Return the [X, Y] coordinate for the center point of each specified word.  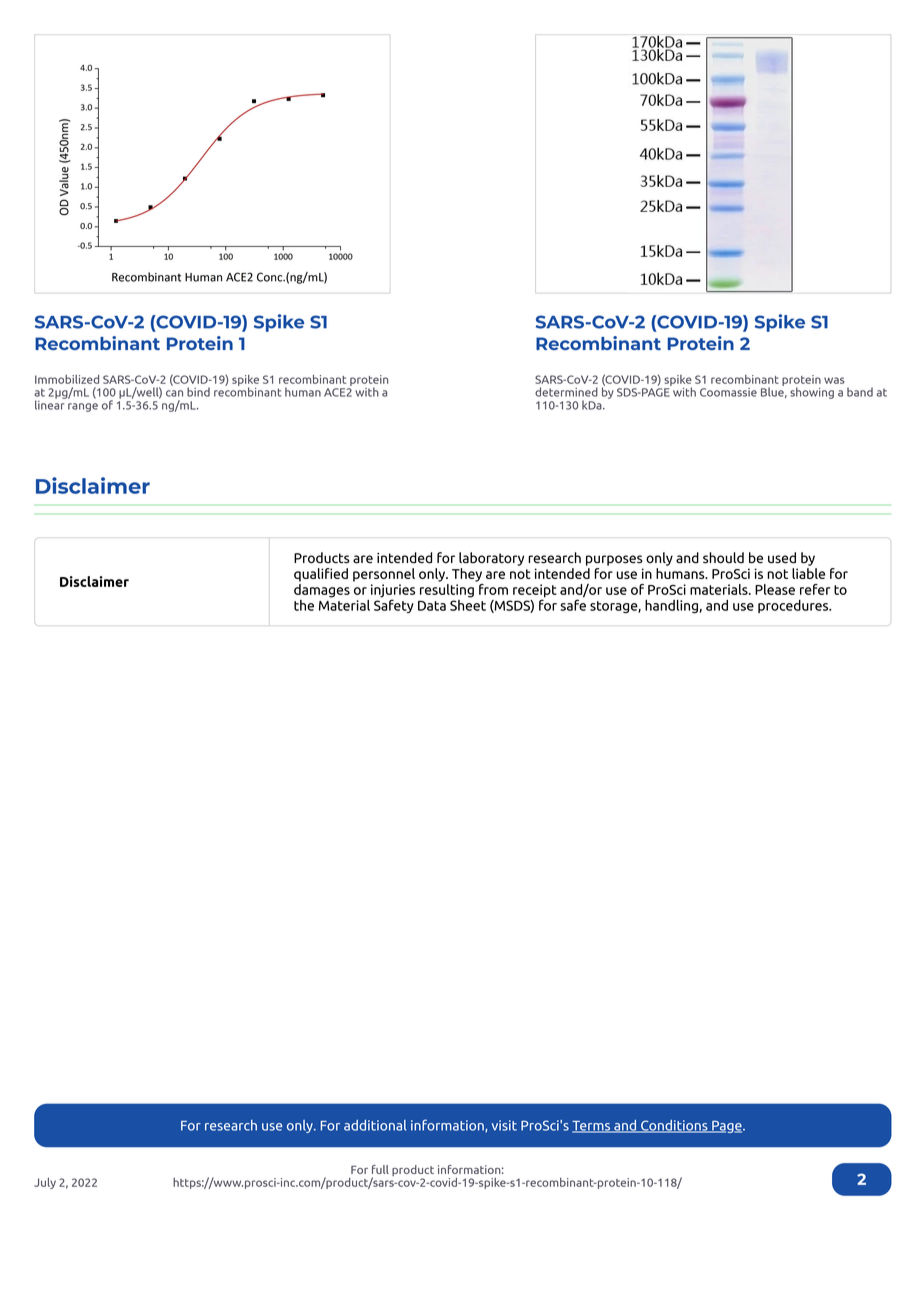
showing [812, 393]
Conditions [674, 1126]
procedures [794, 606]
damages [322, 589]
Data [432, 605]
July [45, 1183]
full [380, 1169]
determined [566, 392]
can [174, 393]
